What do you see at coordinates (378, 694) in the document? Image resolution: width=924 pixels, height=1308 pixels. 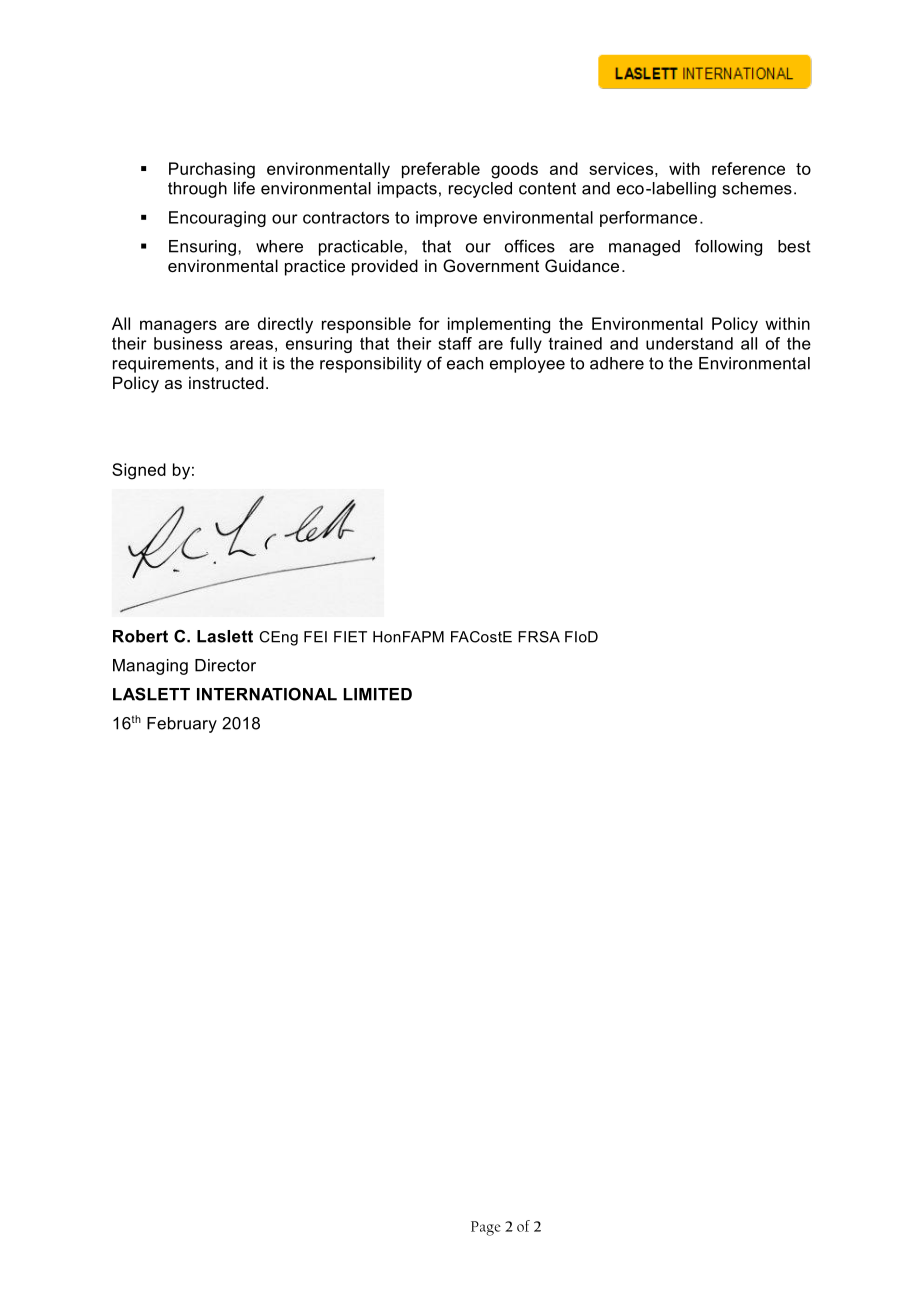 I see `LIMITED` at bounding box center [378, 694].
